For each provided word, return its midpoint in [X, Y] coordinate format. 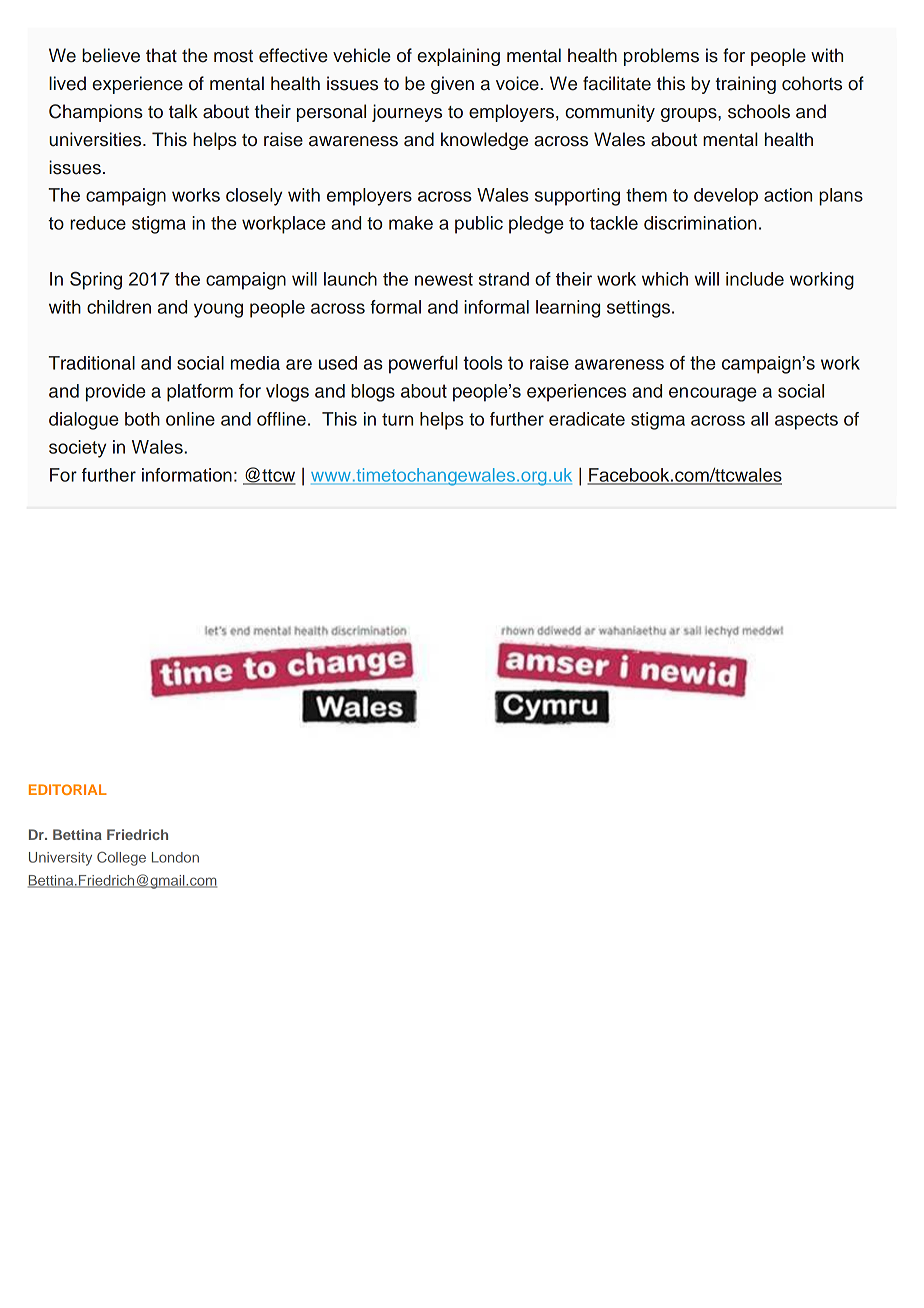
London [175, 857]
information [187, 475]
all [759, 419]
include [755, 279]
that [161, 55]
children [119, 307]
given [452, 85]
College [121, 858]
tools [483, 363]
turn [397, 419]
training [746, 85]
